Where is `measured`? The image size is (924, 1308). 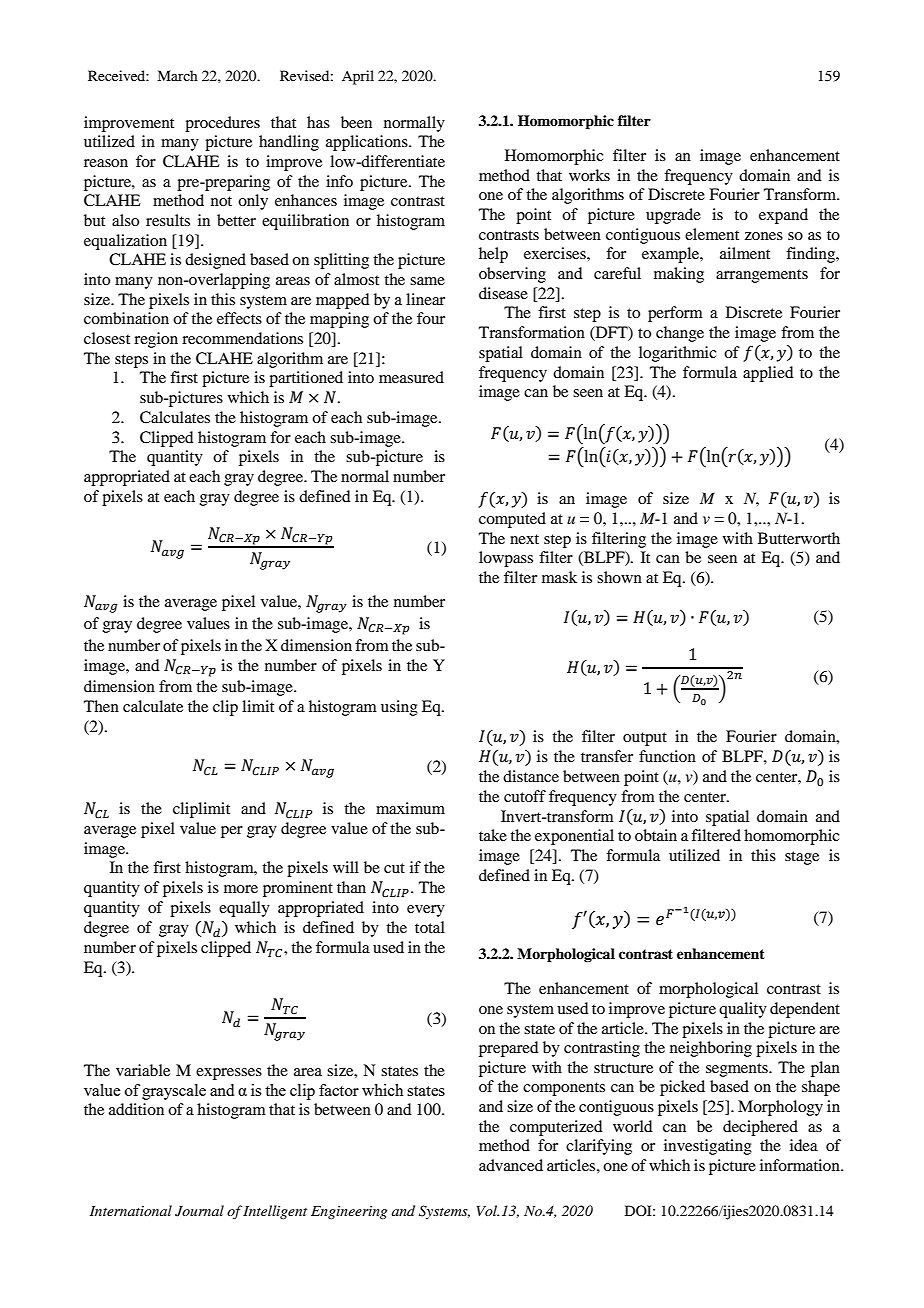 measured is located at coordinates (411, 377).
